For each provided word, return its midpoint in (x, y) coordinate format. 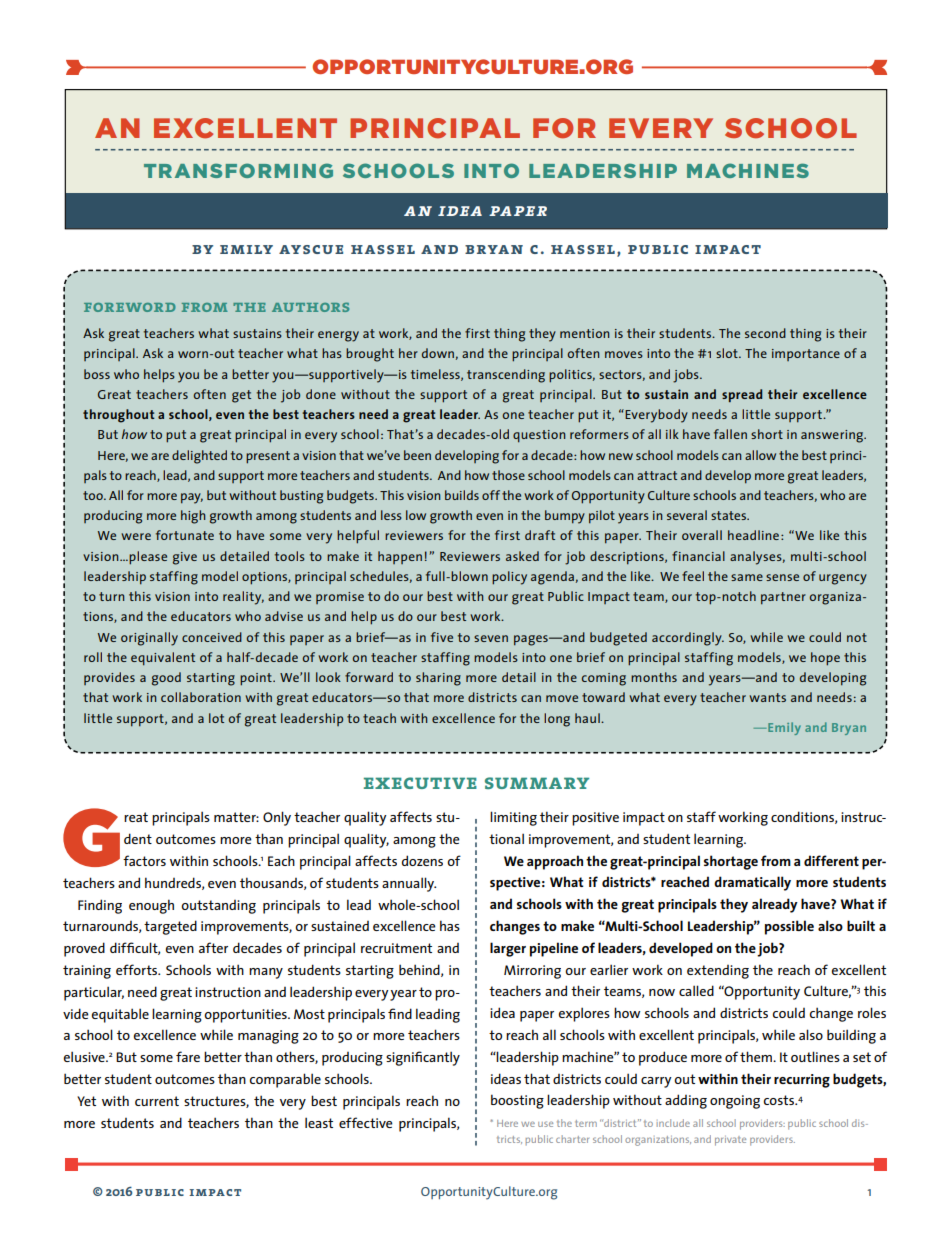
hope (825, 659)
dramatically (752, 883)
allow (760, 455)
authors (310, 307)
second (765, 333)
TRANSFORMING (238, 170)
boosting (517, 1101)
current (157, 1101)
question (539, 436)
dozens (422, 860)
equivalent (163, 659)
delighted (199, 457)
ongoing (735, 1102)
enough (151, 906)
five (442, 637)
